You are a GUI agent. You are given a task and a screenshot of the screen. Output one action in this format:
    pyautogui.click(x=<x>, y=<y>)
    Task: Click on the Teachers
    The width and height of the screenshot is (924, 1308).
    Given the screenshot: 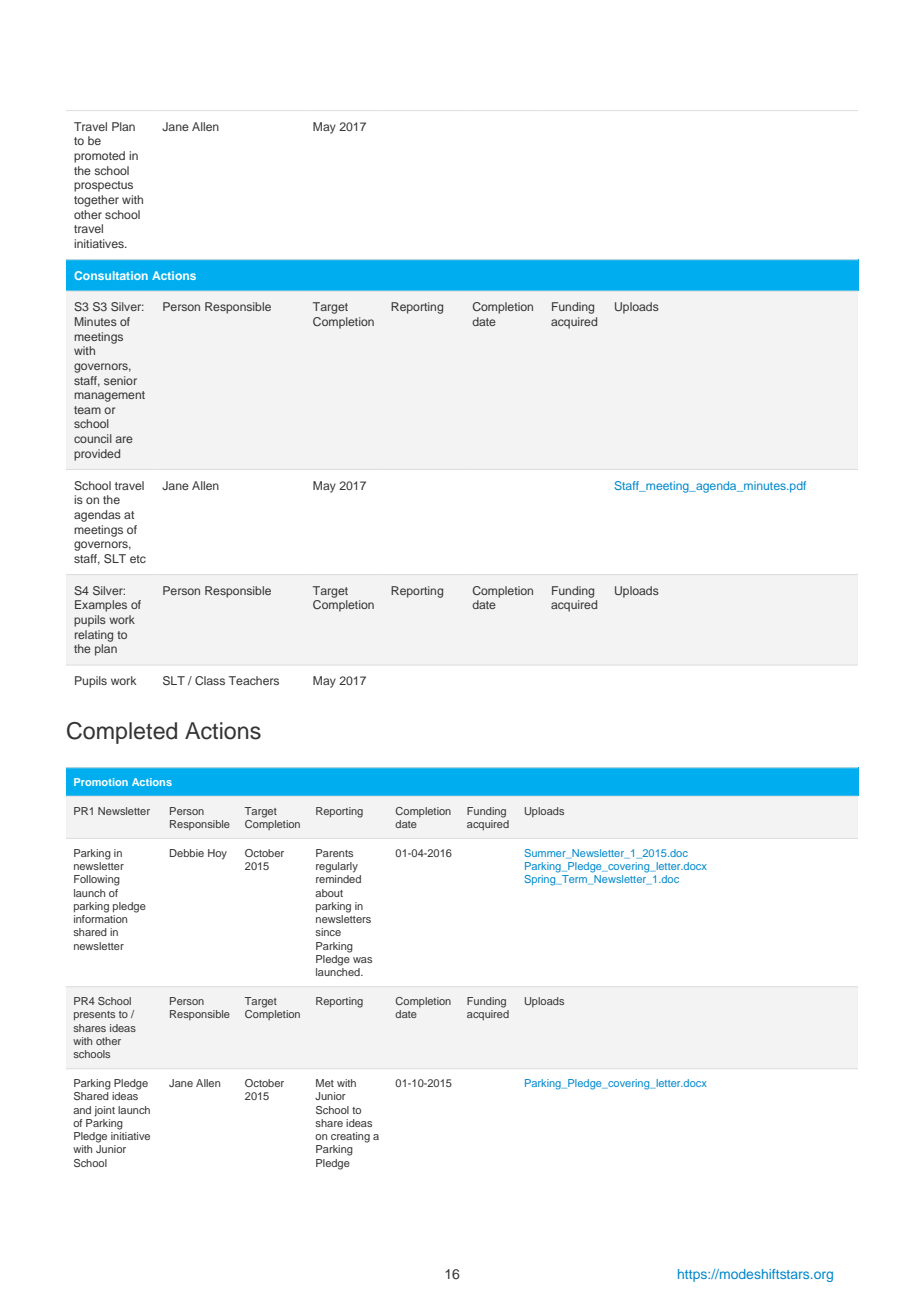 What is the action you would take?
    pyautogui.click(x=254, y=680)
